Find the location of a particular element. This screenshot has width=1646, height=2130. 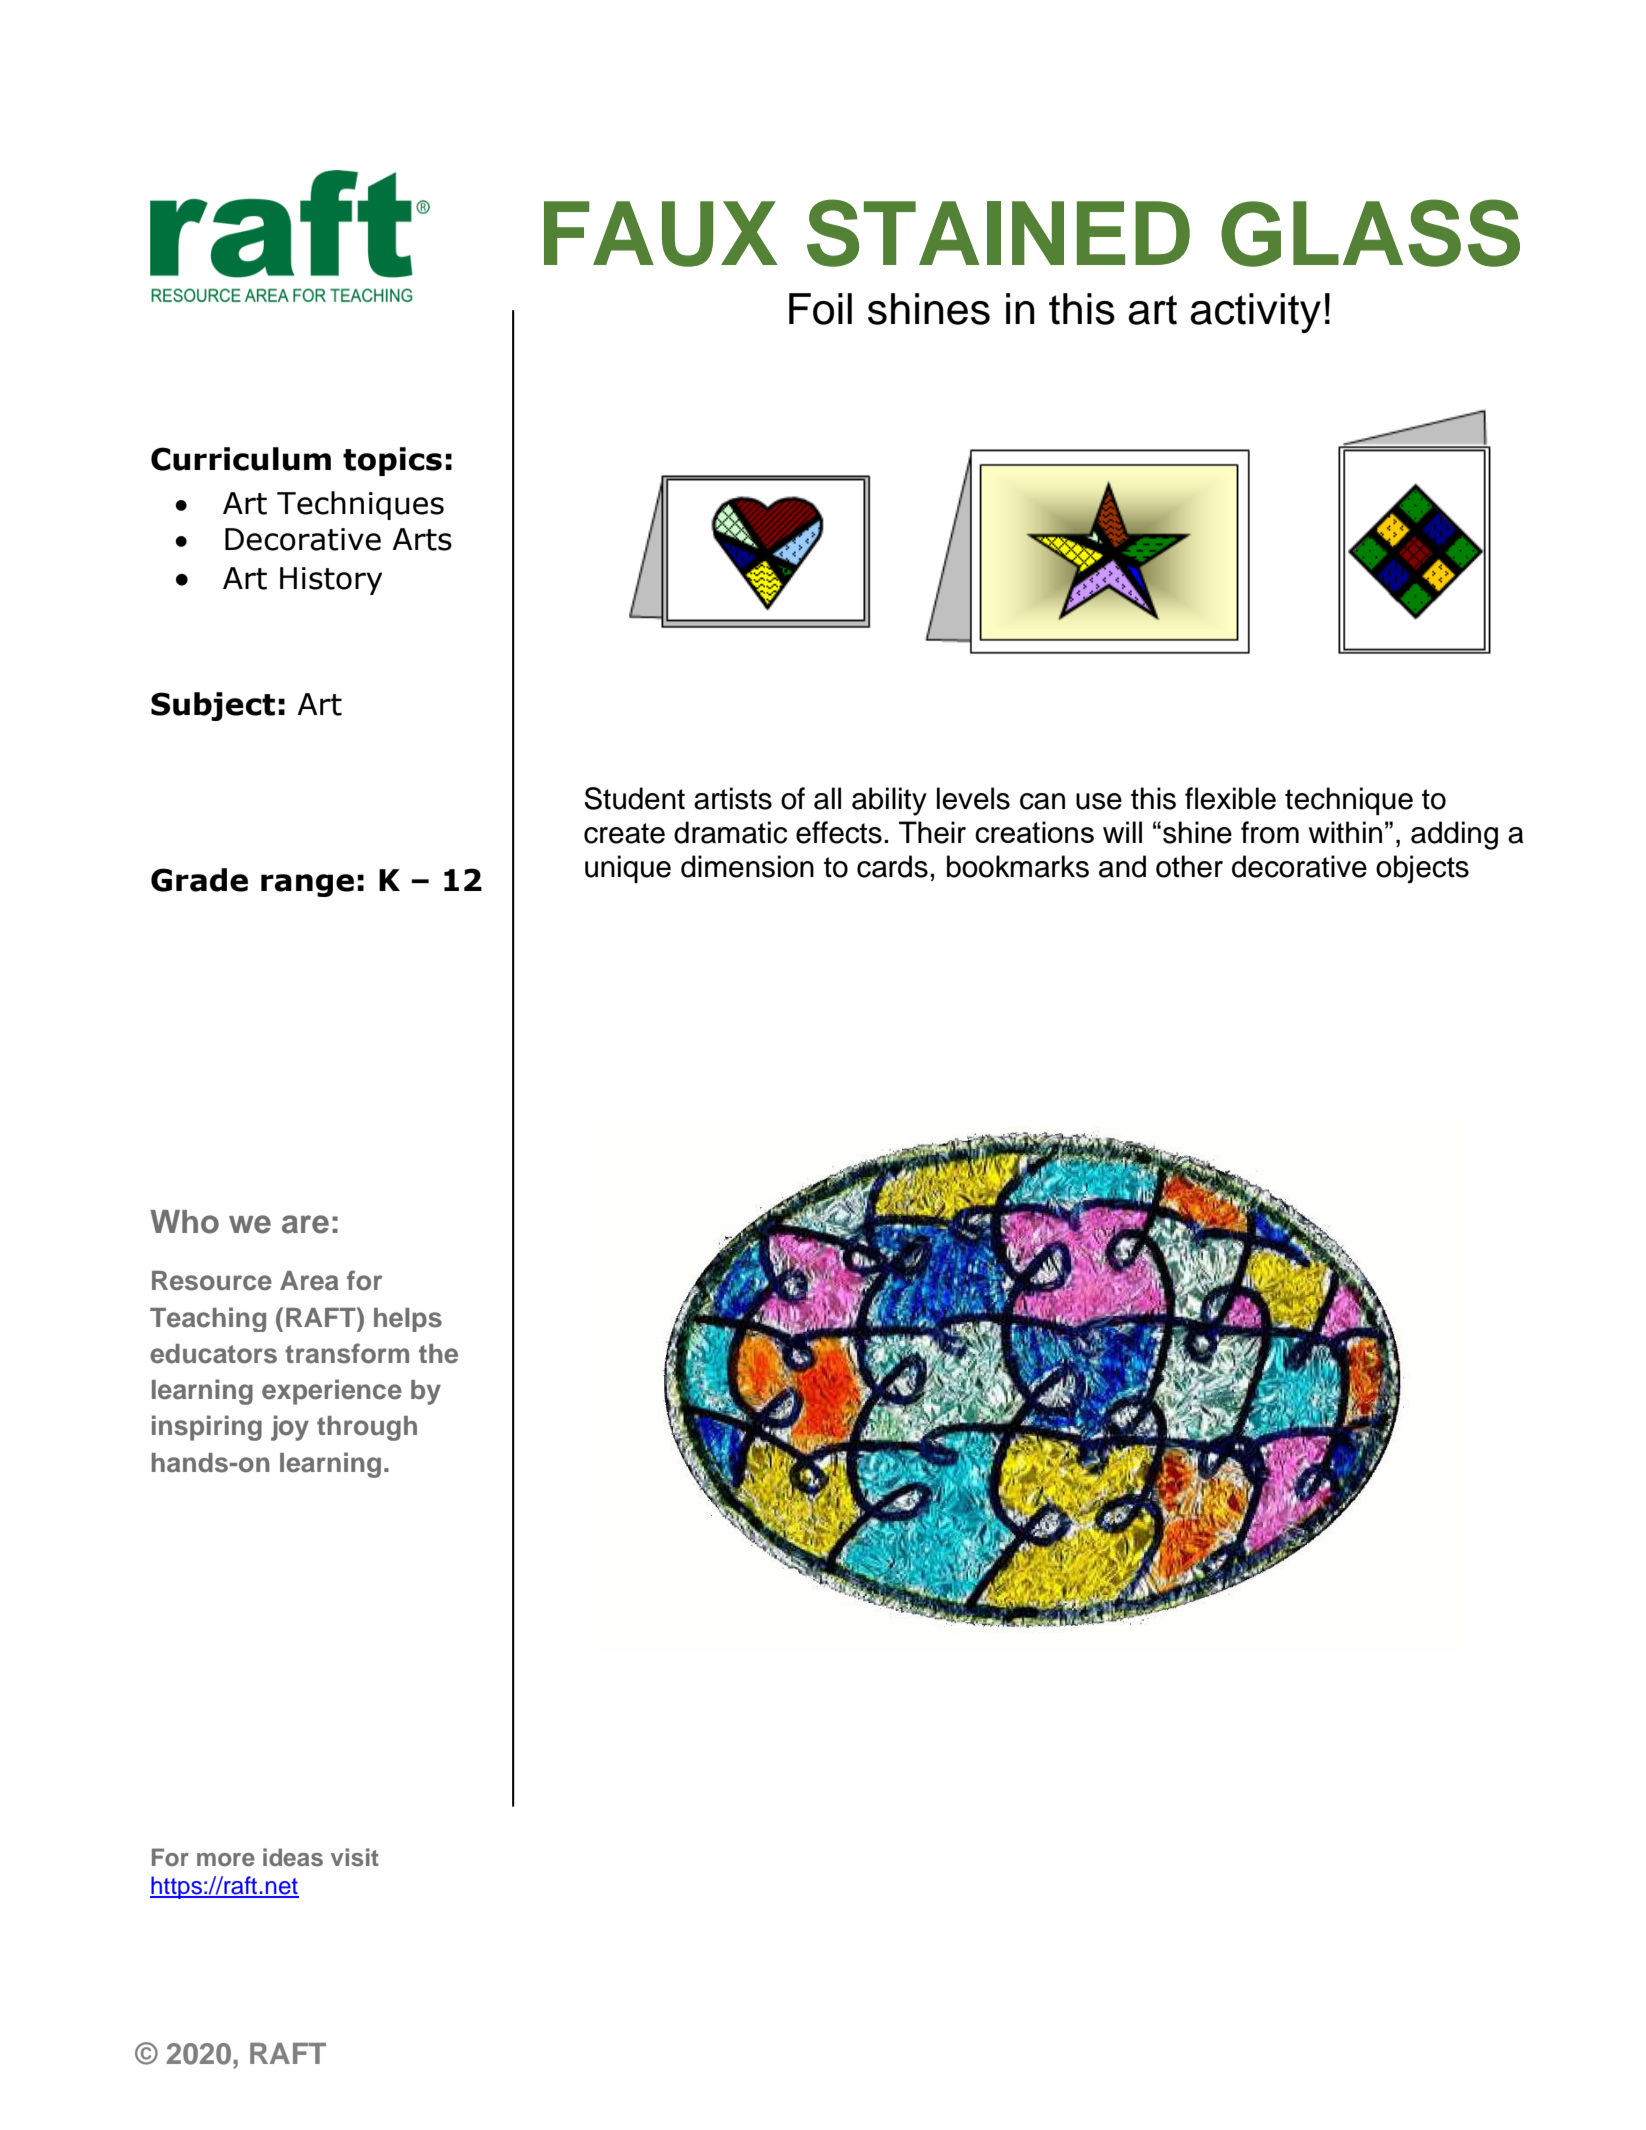

helps is located at coordinates (408, 1320).
